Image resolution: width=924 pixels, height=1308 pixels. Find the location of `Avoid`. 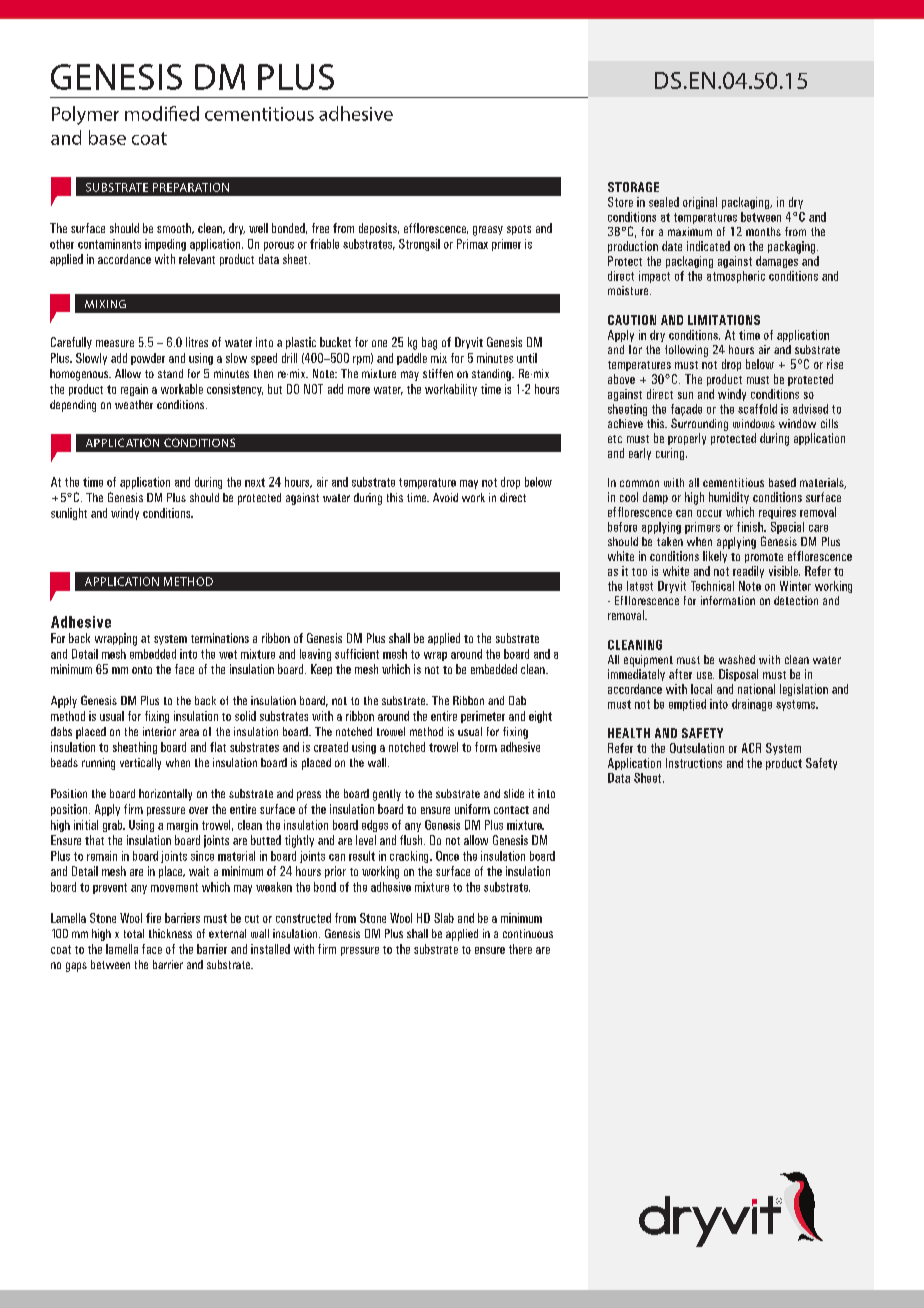

Avoid is located at coordinates (445, 497).
